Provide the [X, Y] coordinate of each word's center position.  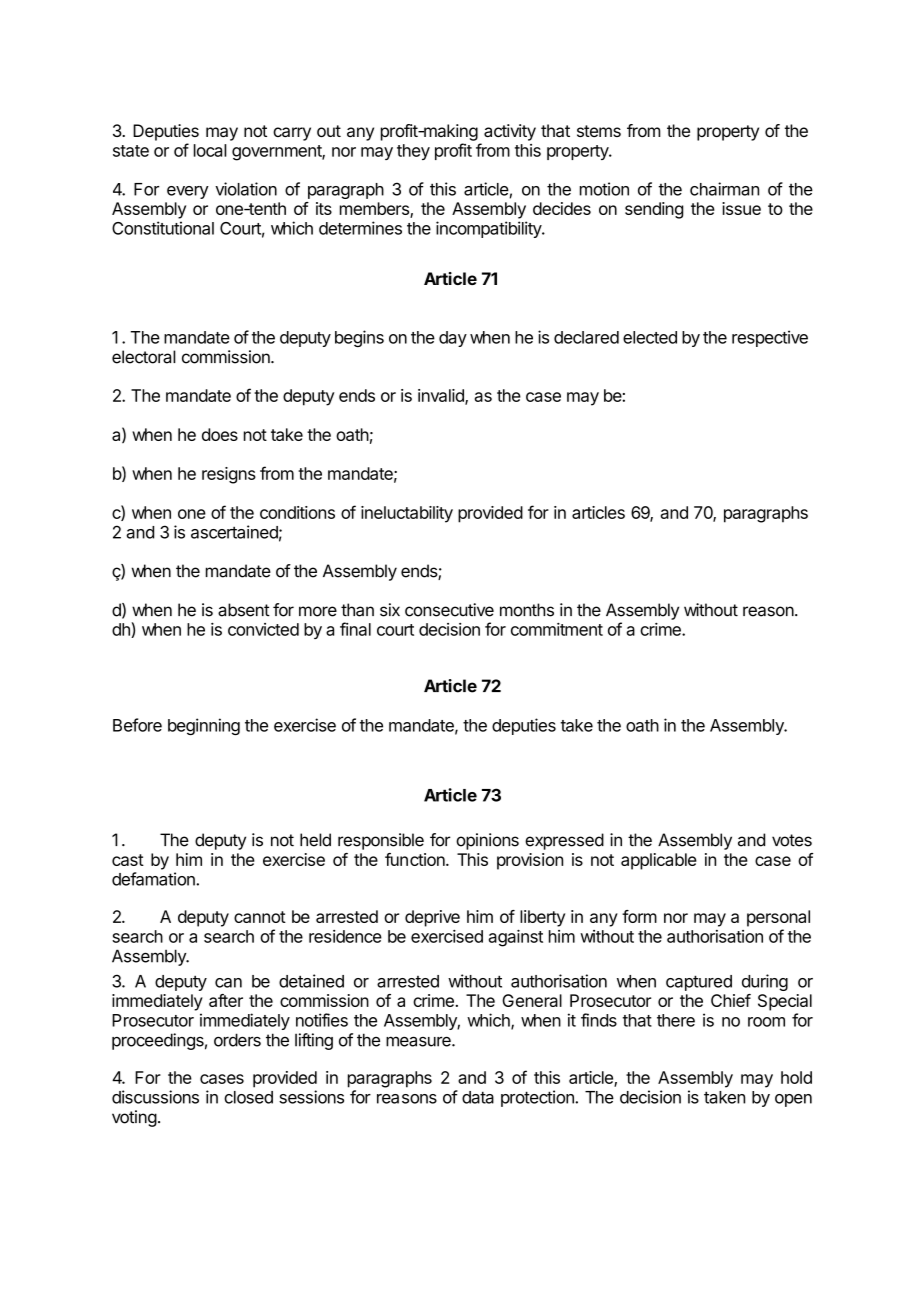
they [413, 152]
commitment [557, 629]
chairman [724, 189]
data [478, 1097]
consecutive [449, 610]
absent [244, 610]
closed [248, 1097]
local [210, 150]
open [793, 1100]
